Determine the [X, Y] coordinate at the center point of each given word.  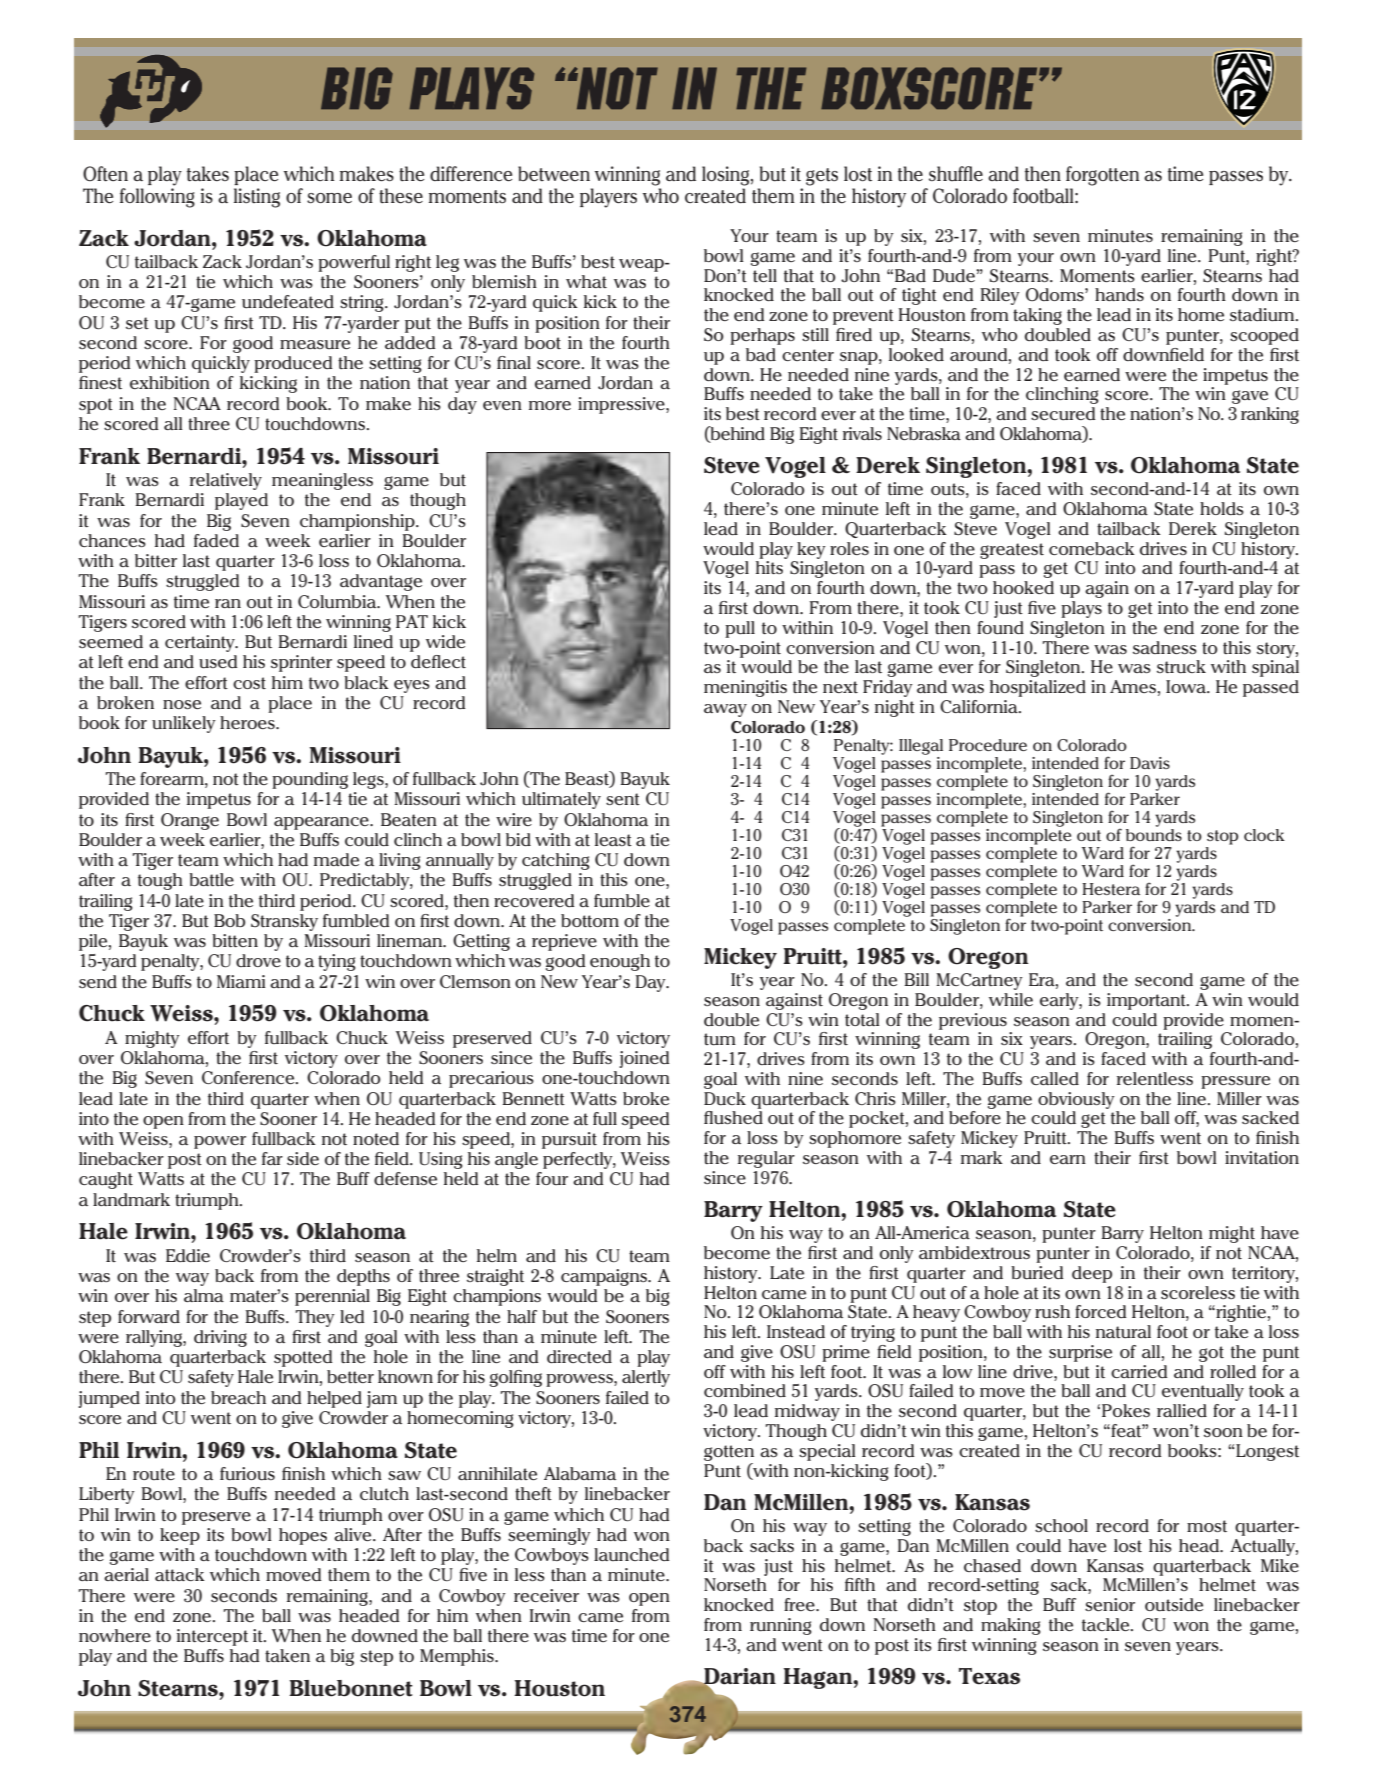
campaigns [605, 1277]
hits [769, 567]
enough [620, 962]
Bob [229, 920]
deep [1092, 1274]
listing [257, 198]
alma [204, 1295]
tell [765, 275]
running [781, 1626]
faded [216, 540]
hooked [1023, 587]
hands [1119, 294]
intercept [212, 1637]
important [1147, 1001]
